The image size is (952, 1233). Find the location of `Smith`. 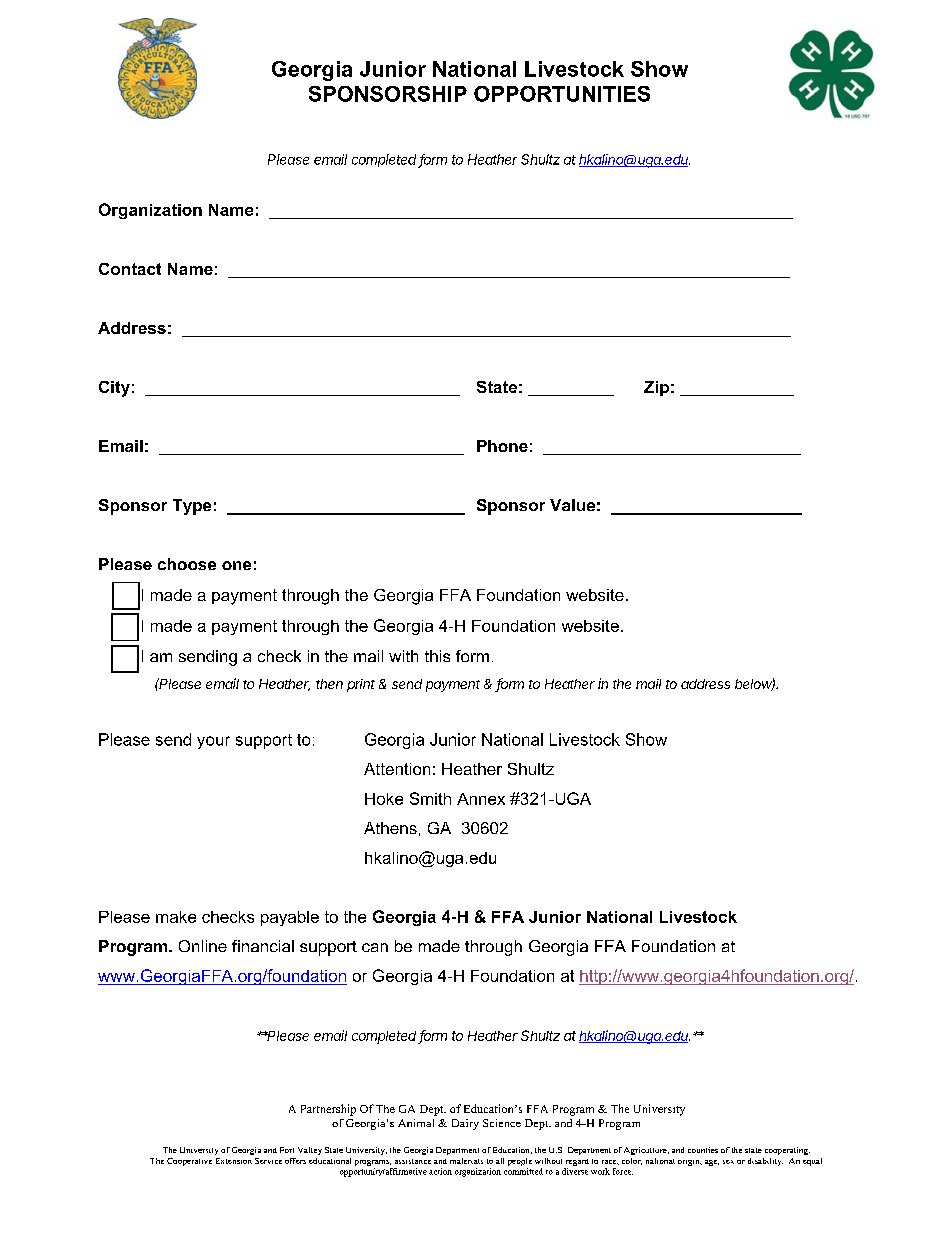

Smith is located at coordinates (430, 798).
